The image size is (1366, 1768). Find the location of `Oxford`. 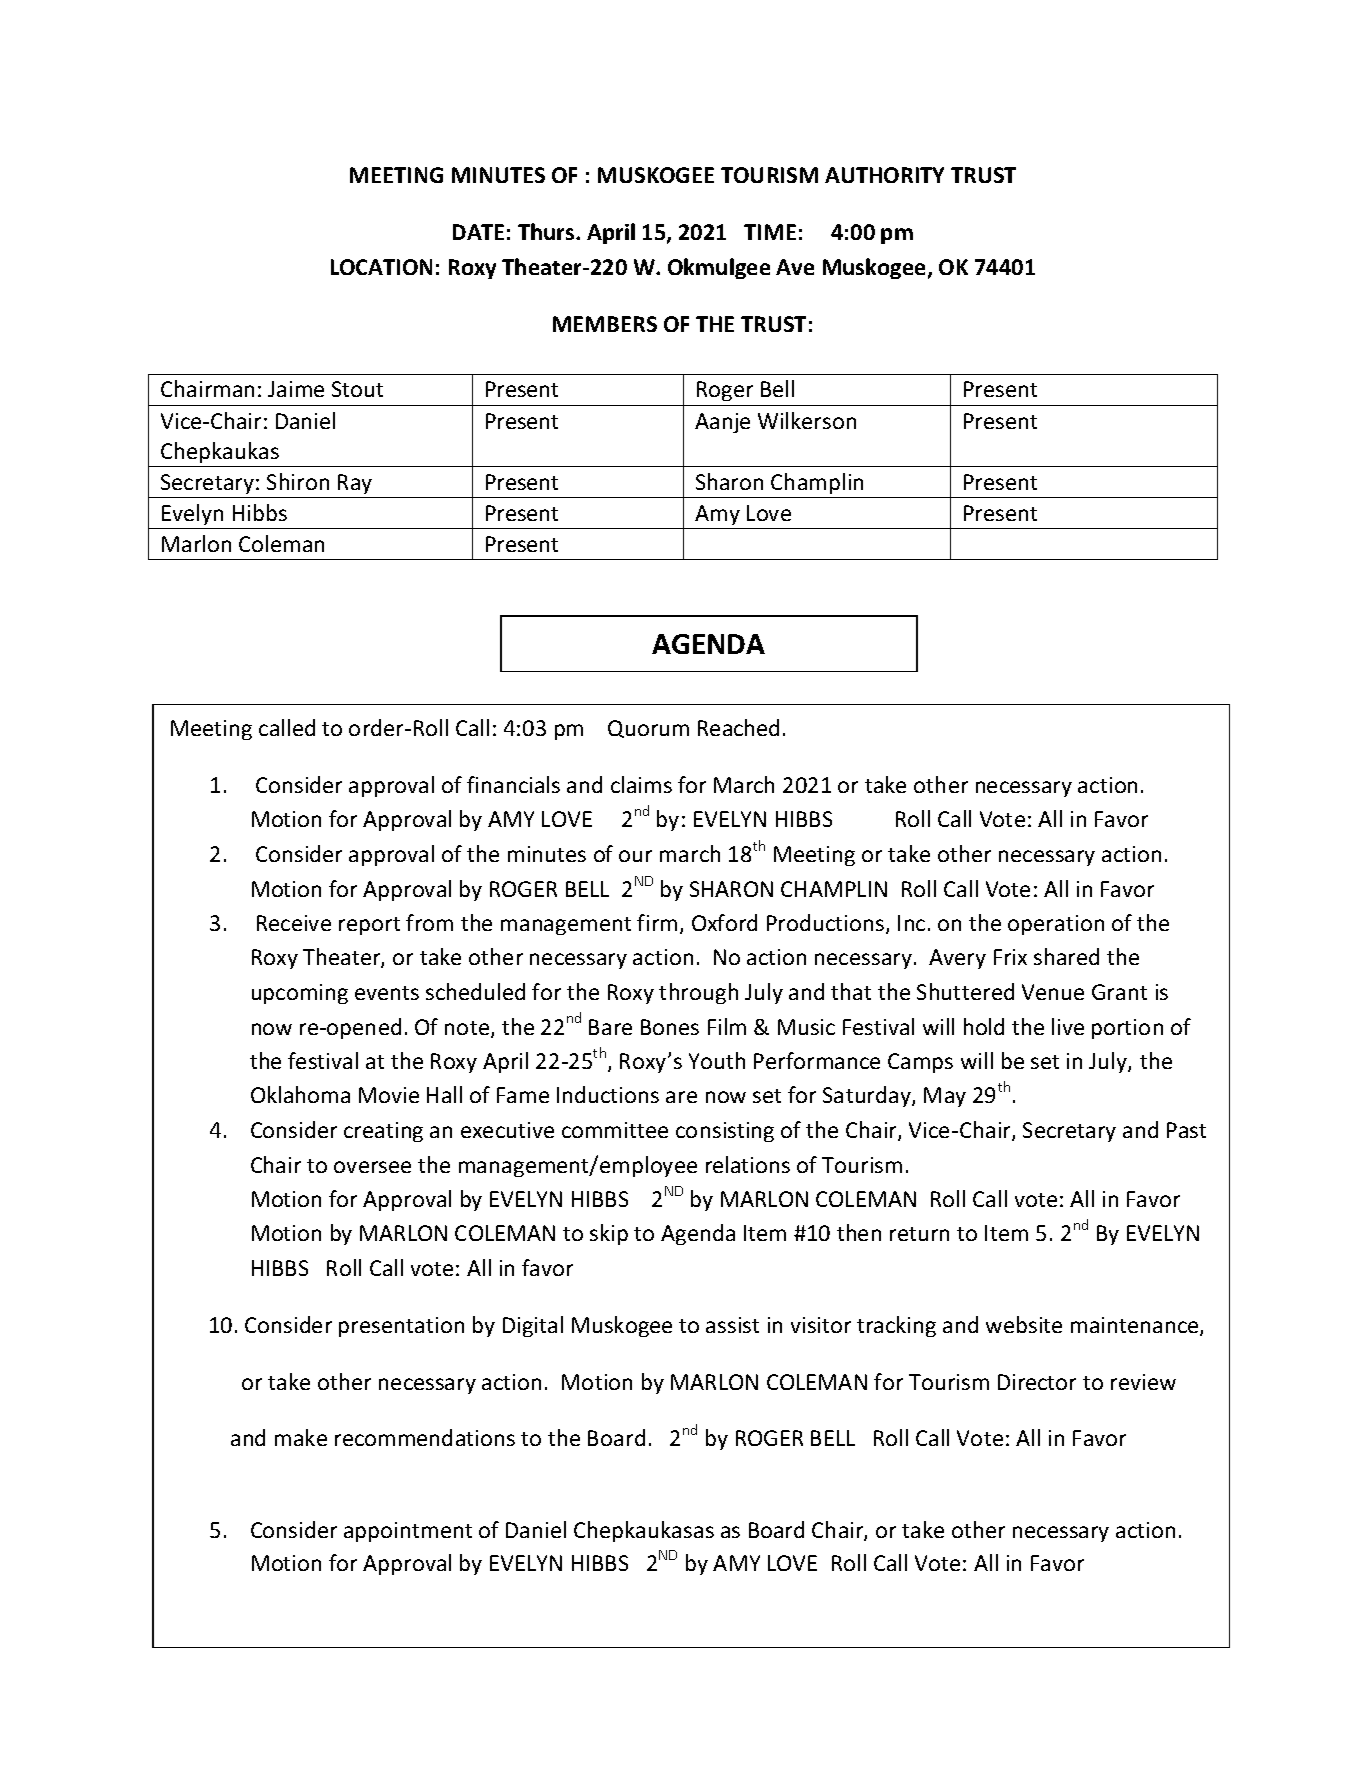

Oxford is located at coordinates (724, 922).
